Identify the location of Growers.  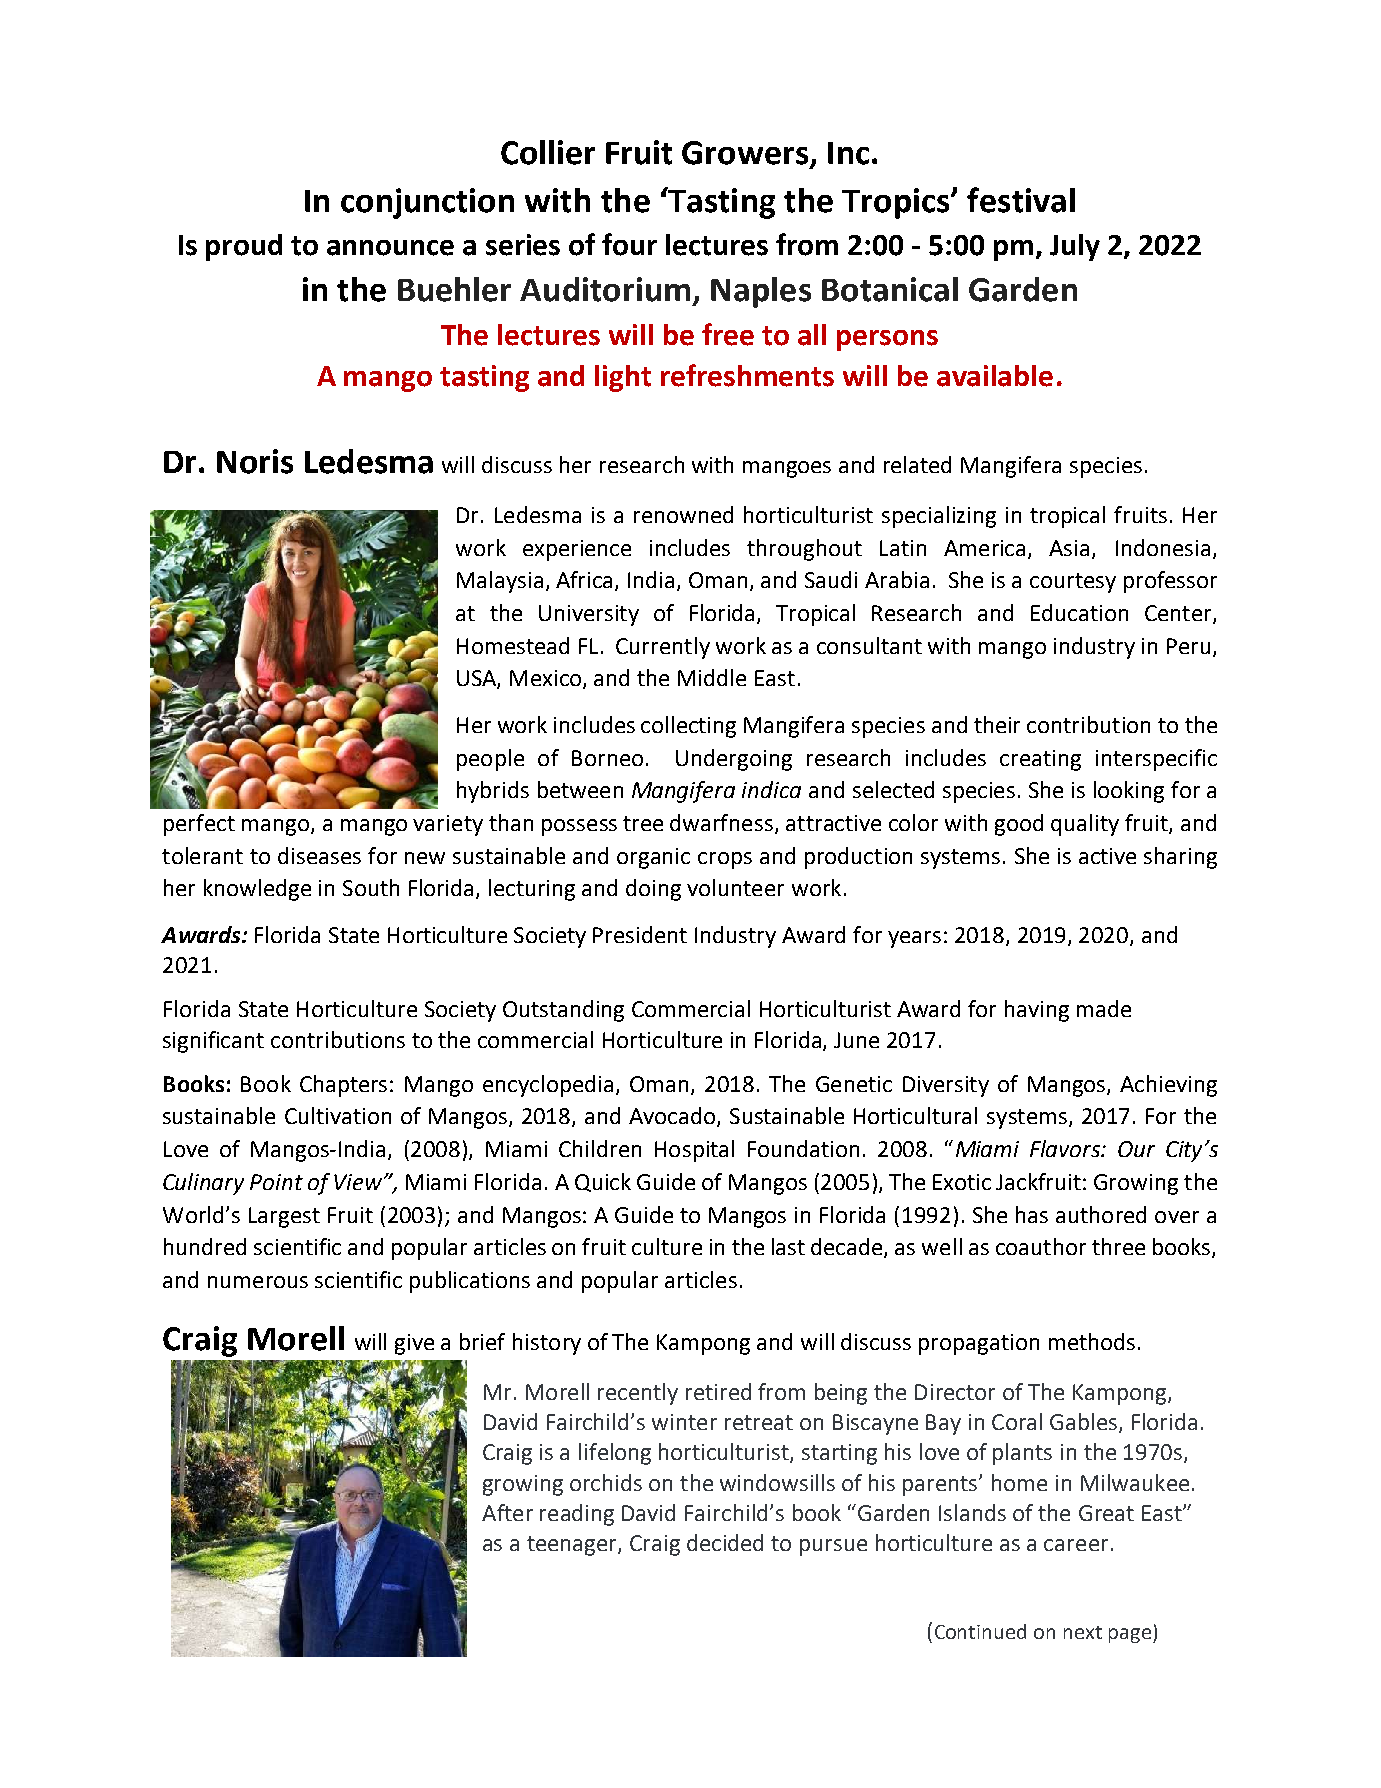
(746, 154).
